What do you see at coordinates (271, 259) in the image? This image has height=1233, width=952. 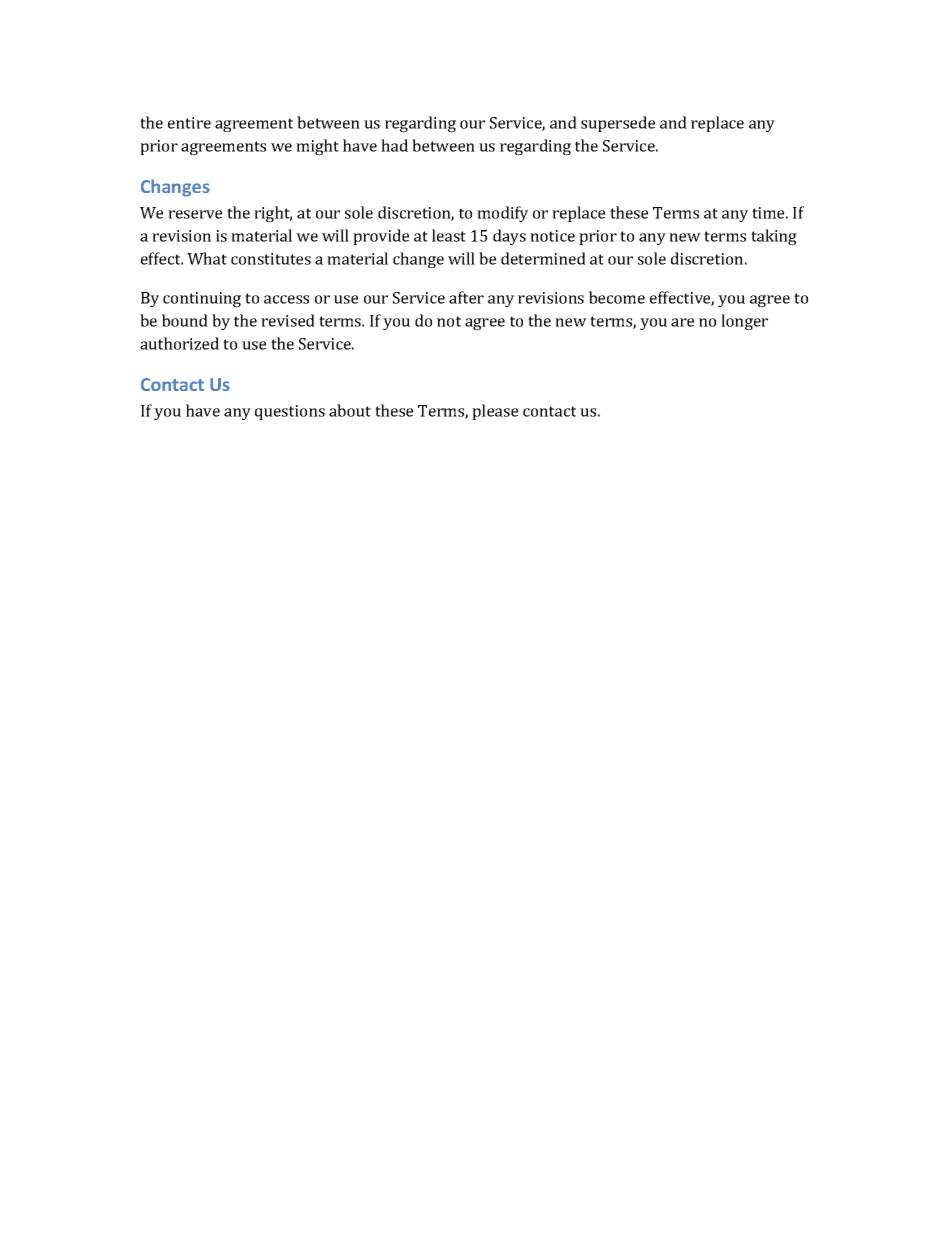 I see `constitutes` at bounding box center [271, 259].
